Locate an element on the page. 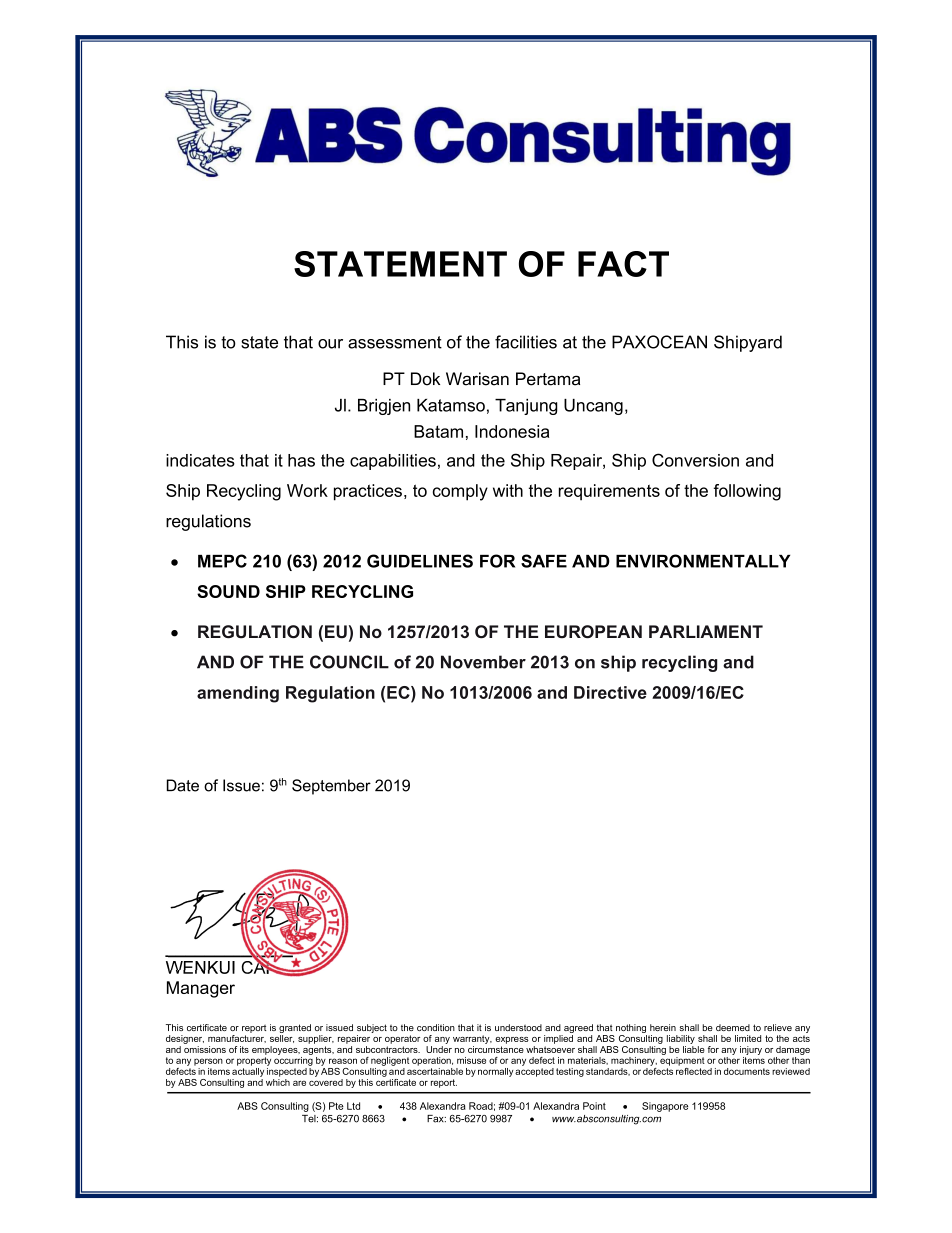 This image has height=1233, width=952. deemed is located at coordinates (733, 1027).
